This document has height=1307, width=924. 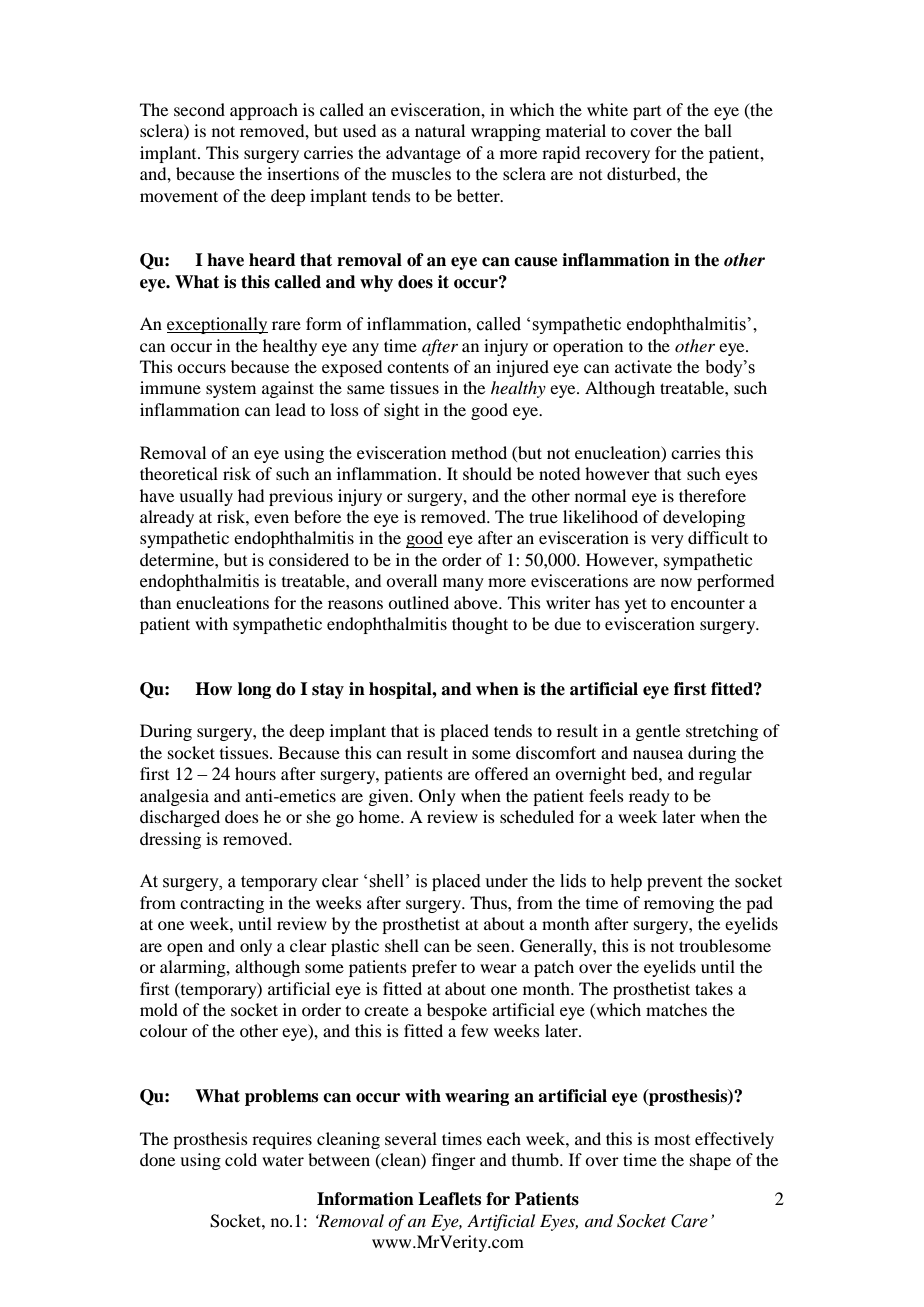 What do you see at coordinates (454, 1161) in the document?
I see `finger` at bounding box center [454, 1161].
